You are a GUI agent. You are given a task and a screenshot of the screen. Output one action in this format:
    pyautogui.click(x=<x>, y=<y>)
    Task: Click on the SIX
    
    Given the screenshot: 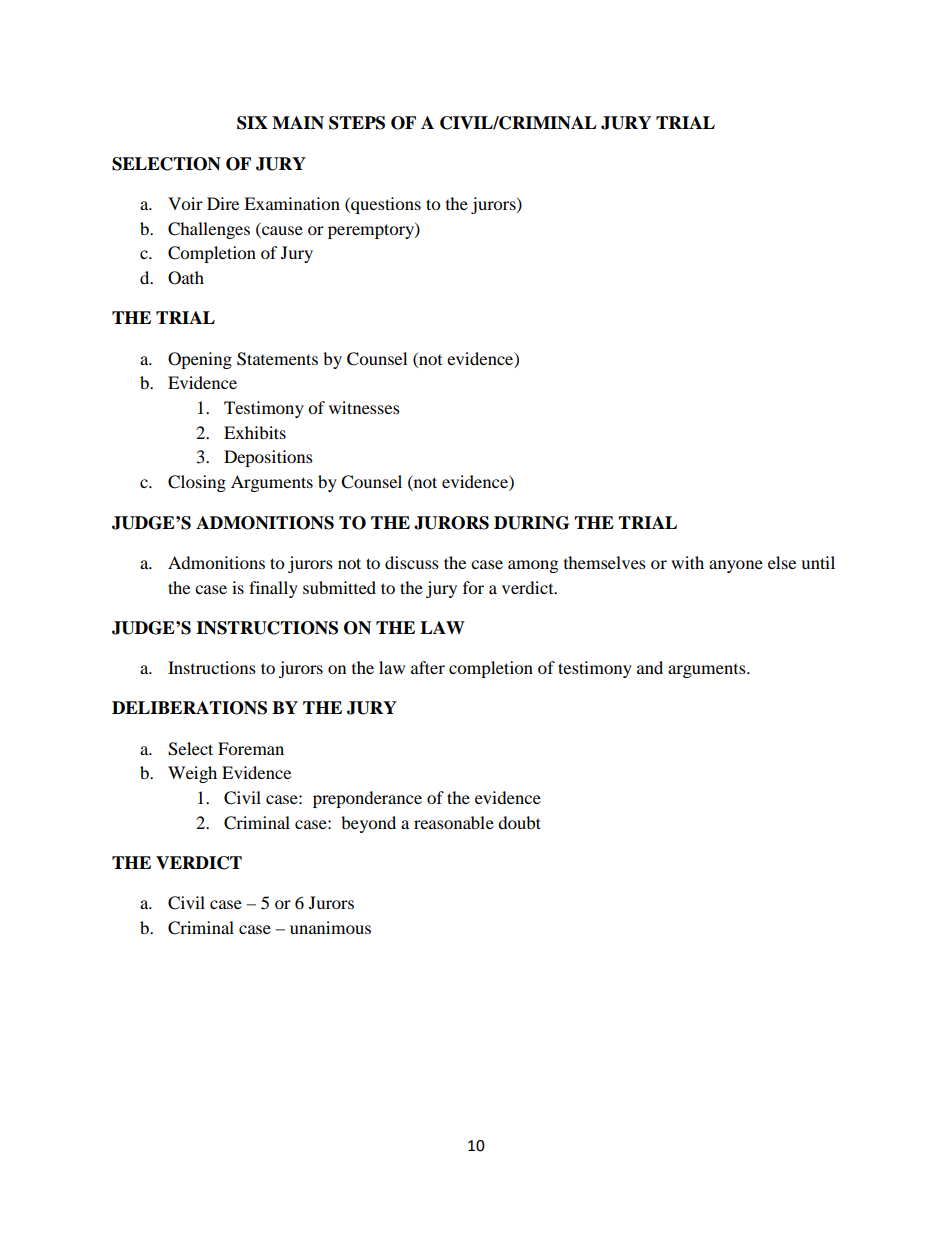 What is the action you would take?
    pyautogui.click(x=252, y=123)
